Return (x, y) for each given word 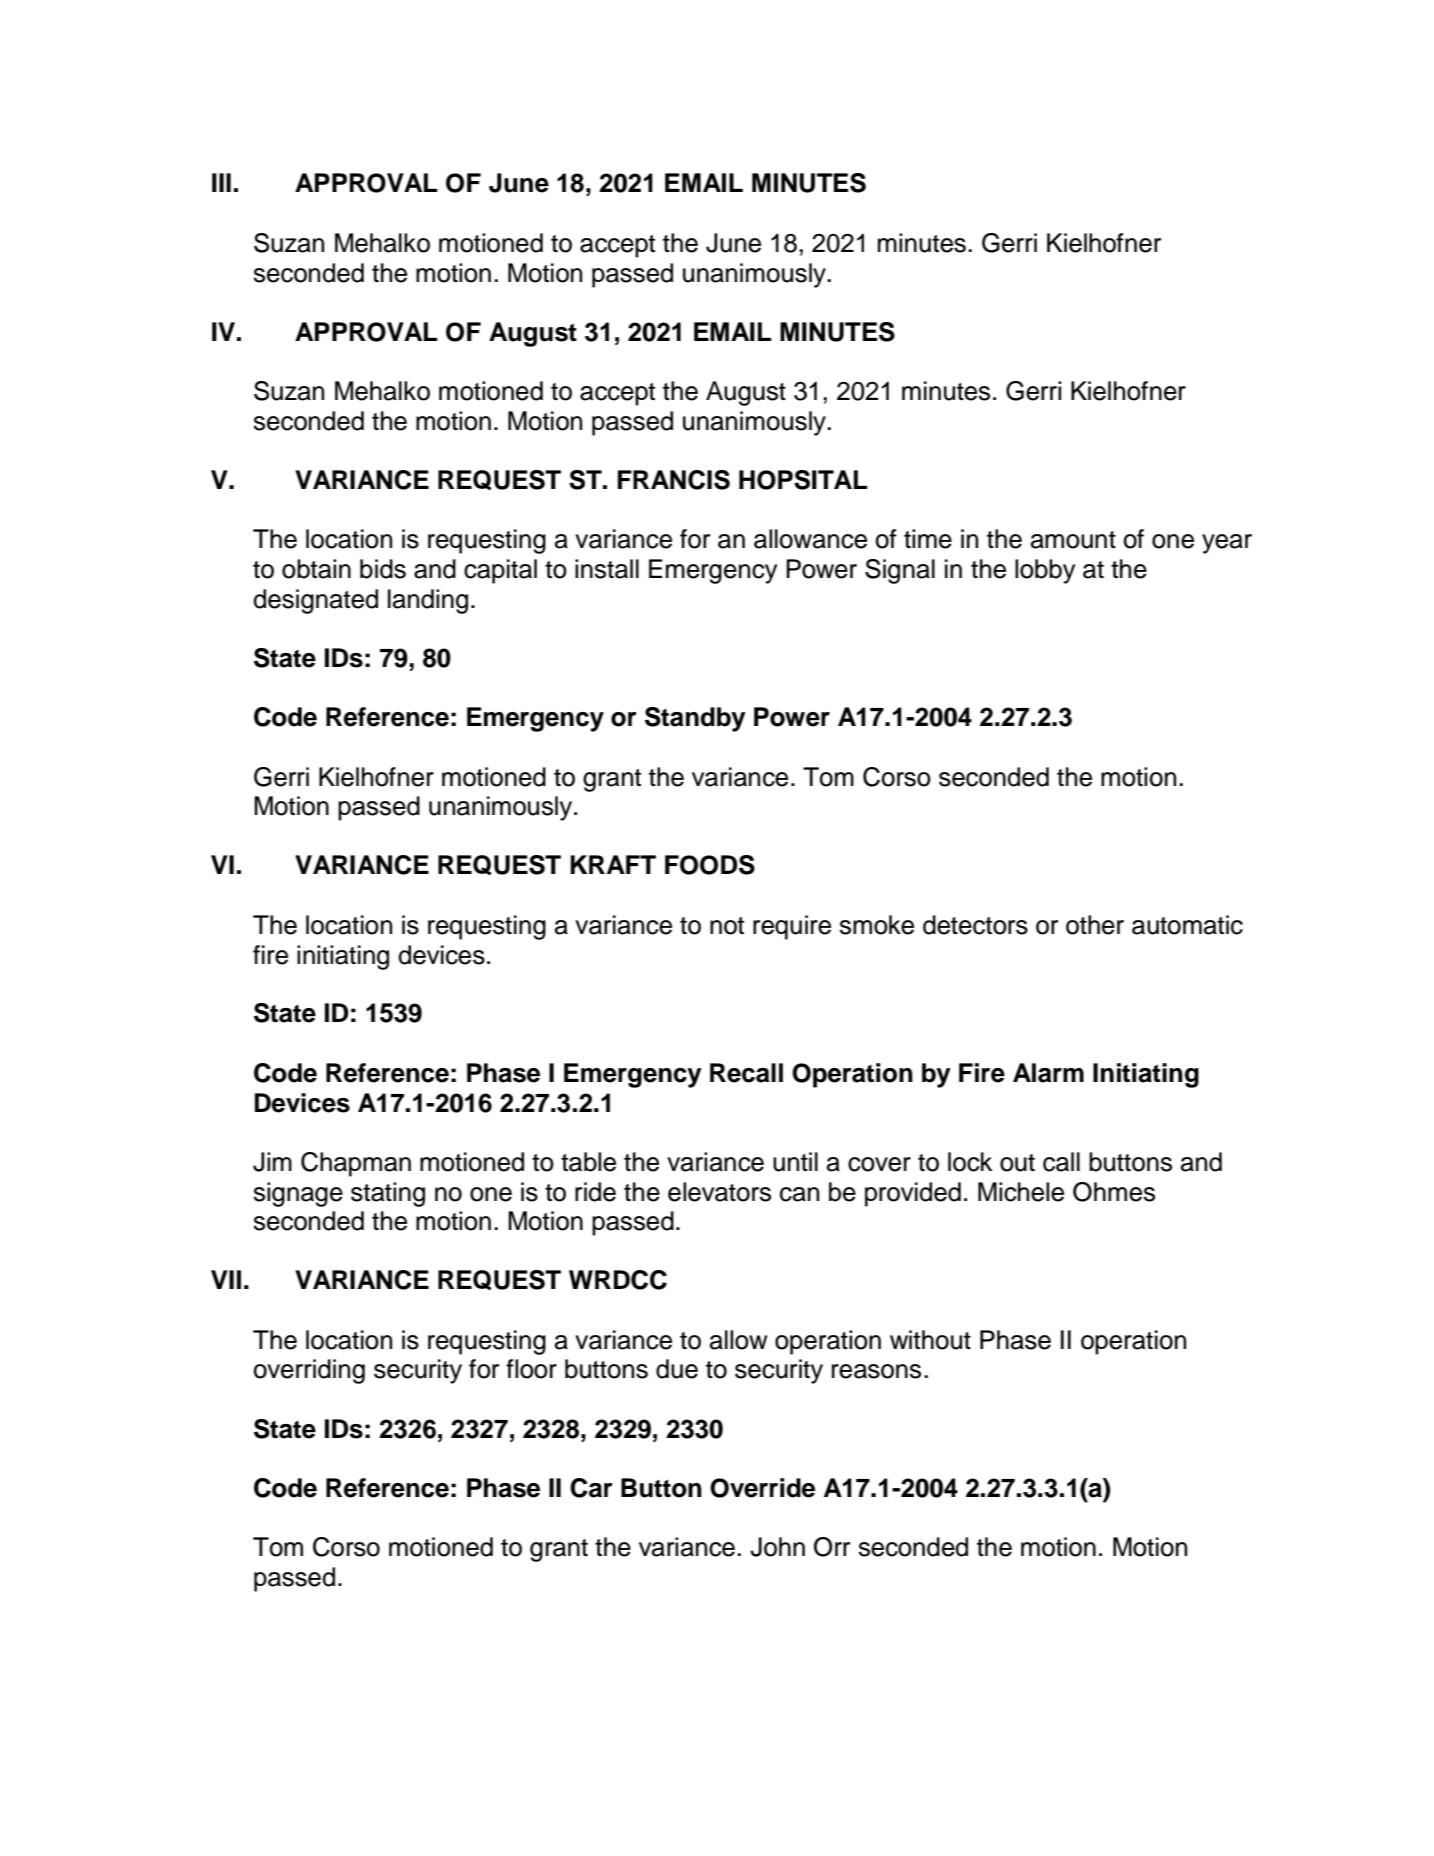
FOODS (710, 865)
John (777, 1547)
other (1095, 925)
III (221, 182)
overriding (309, 1371)
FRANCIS (674, 480)
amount (1073, 540)
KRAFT (613, 864)
